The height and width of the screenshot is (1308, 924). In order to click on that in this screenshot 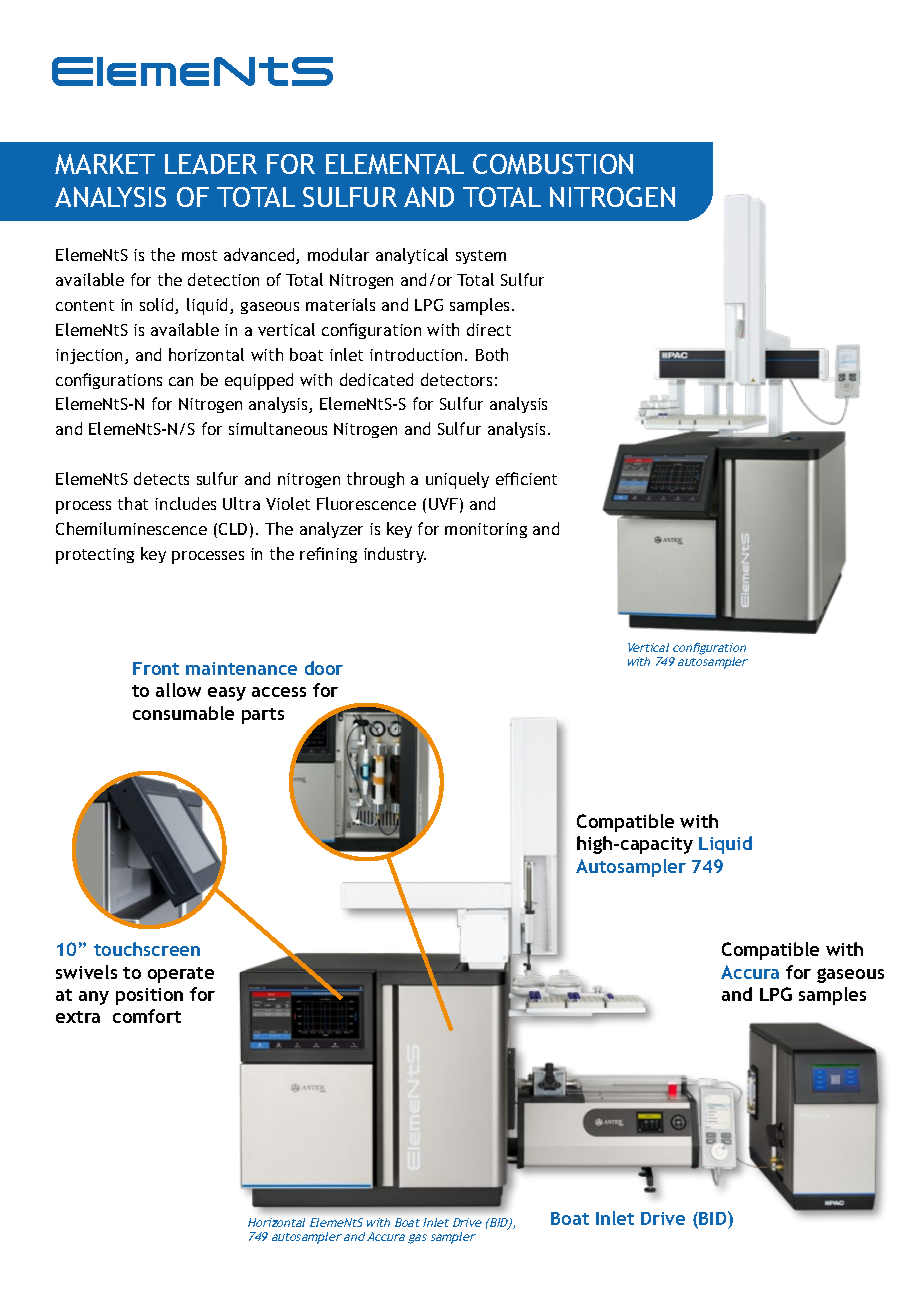, I will do `click(133, 503)`.
